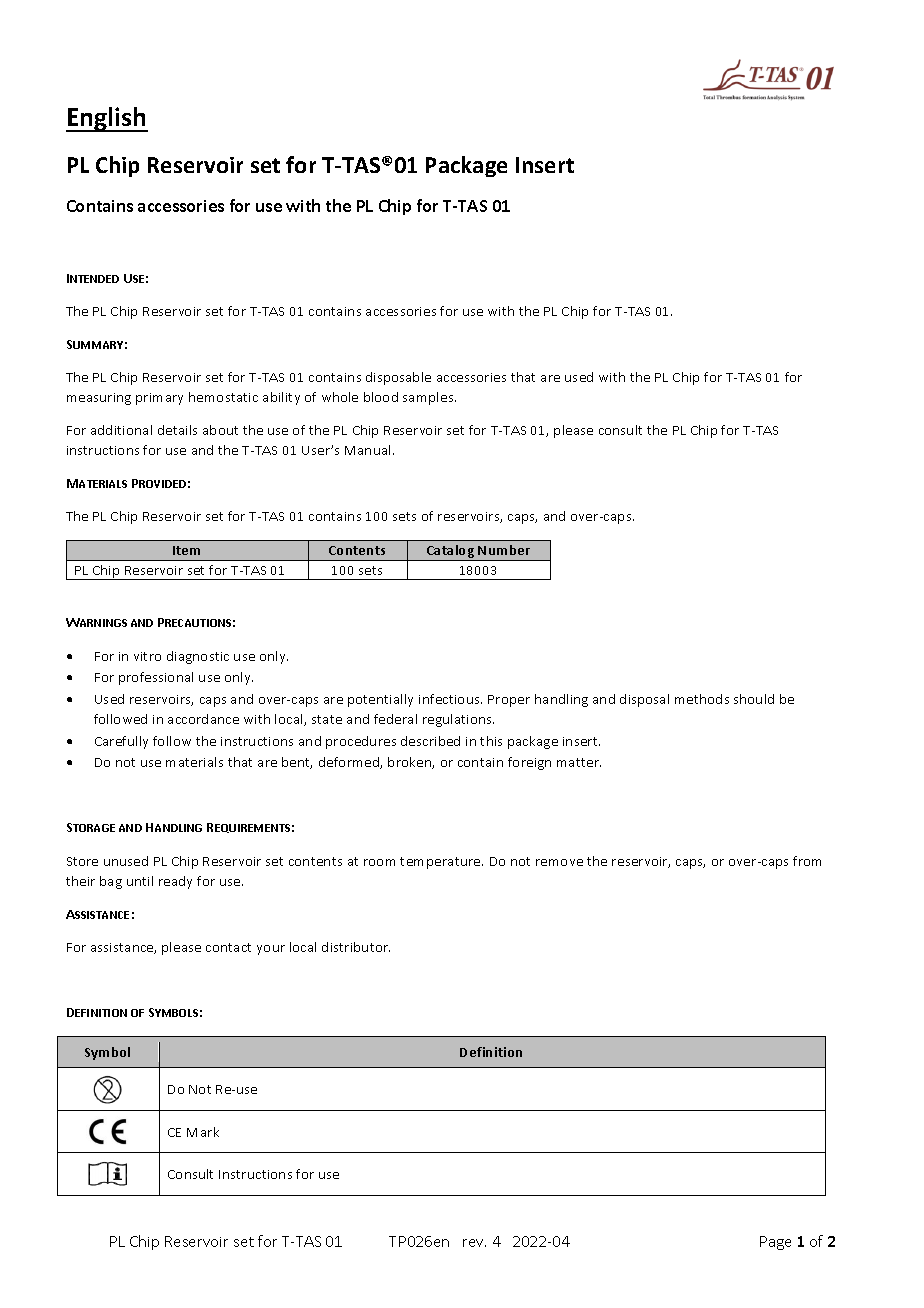  I want to click on distributor, so click(356, 947).
